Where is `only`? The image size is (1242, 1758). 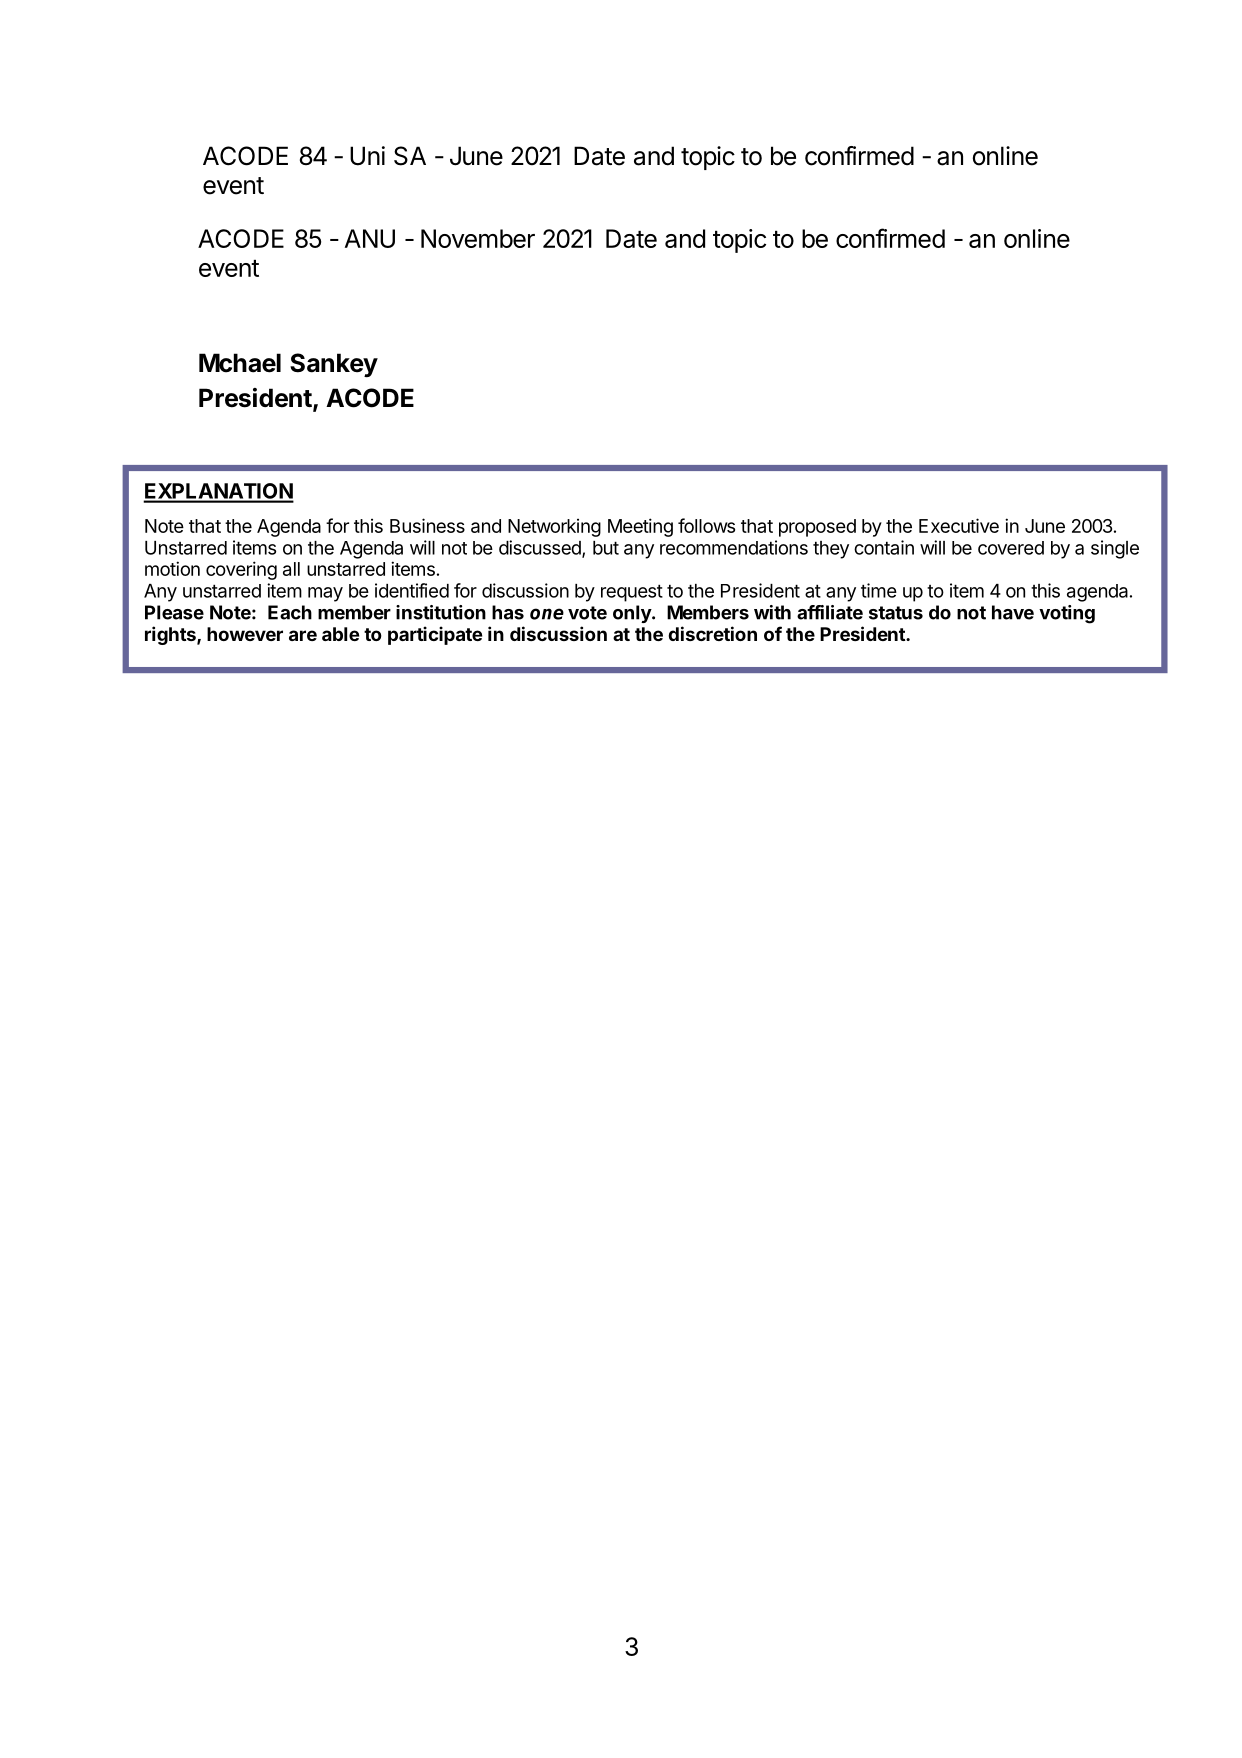
only is located at coordinates (633, 614).
